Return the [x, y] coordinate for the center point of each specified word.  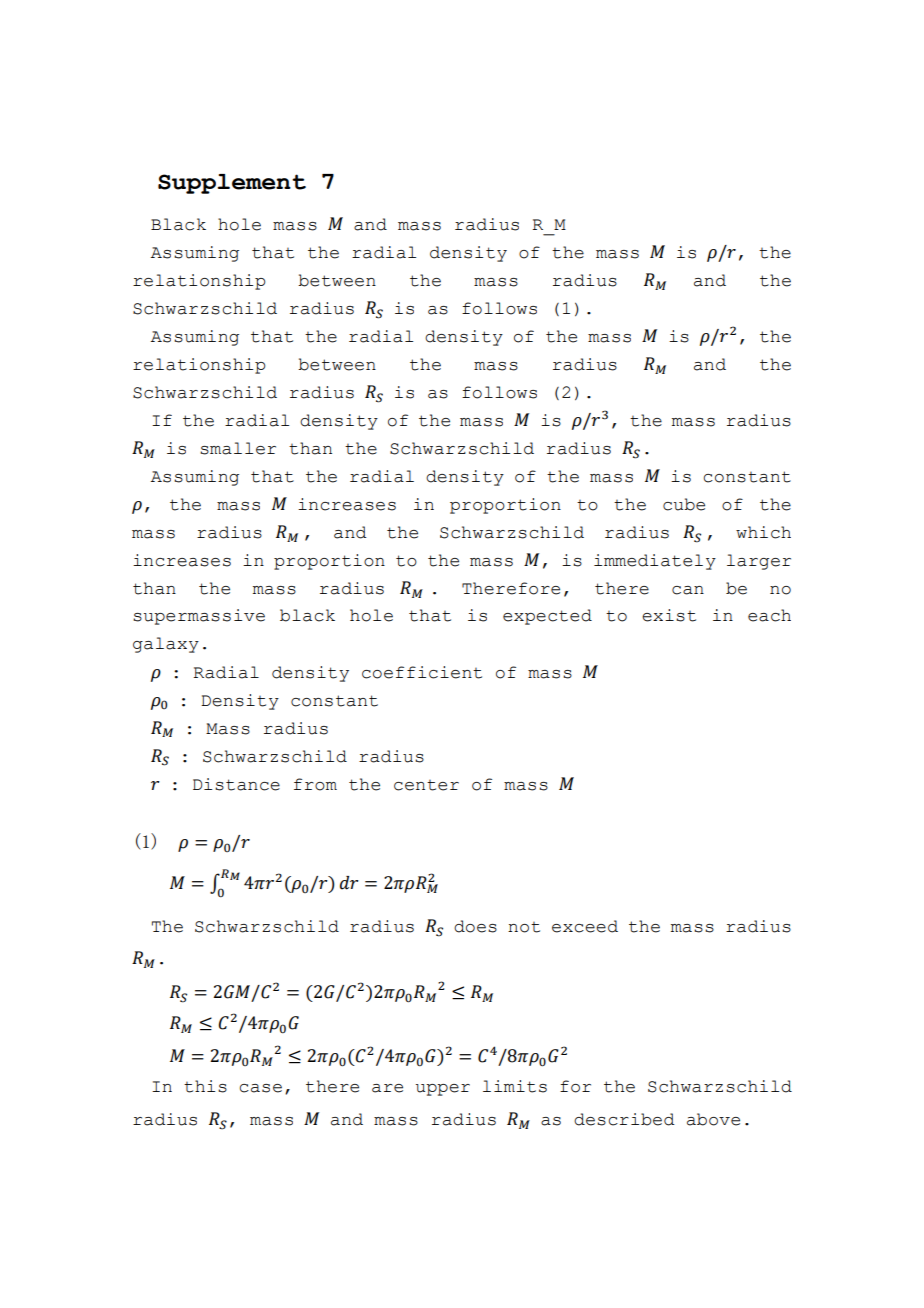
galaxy [166, 645]
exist [669, 615]
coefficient [422, 672]
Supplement [232, 184]
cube [684, 504]
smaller [238, 448]
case [261, 1088]
